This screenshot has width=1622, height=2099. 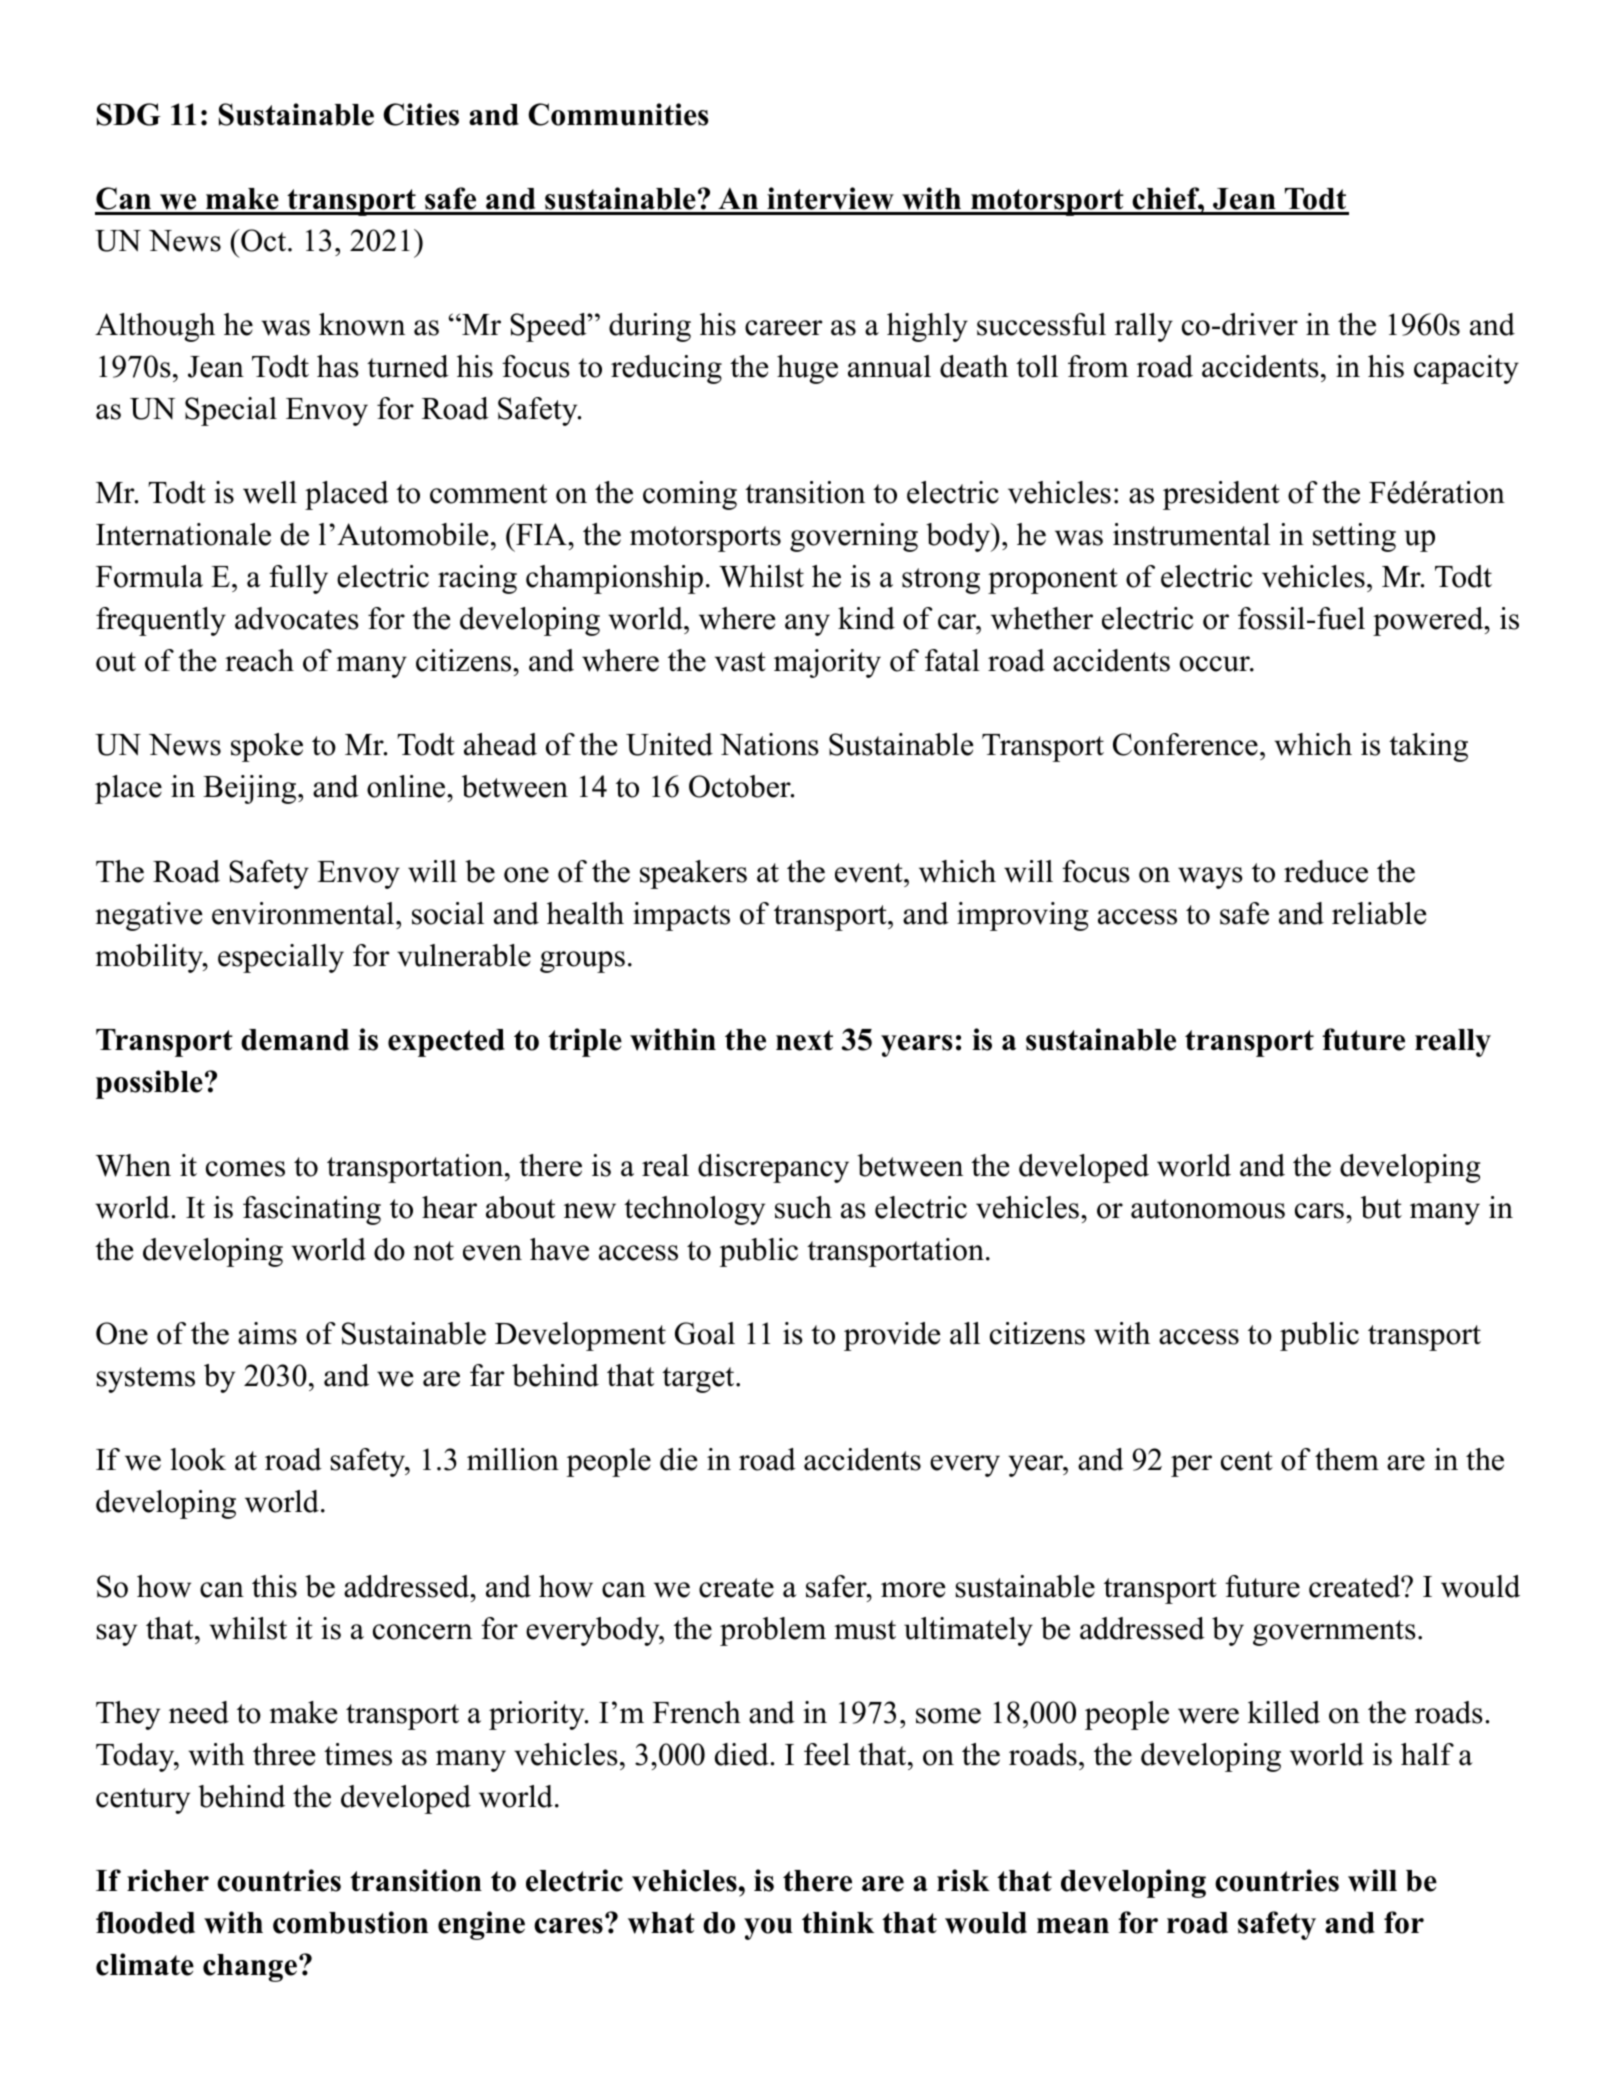 I want to click on setting, so click(x=1354, y=537).
